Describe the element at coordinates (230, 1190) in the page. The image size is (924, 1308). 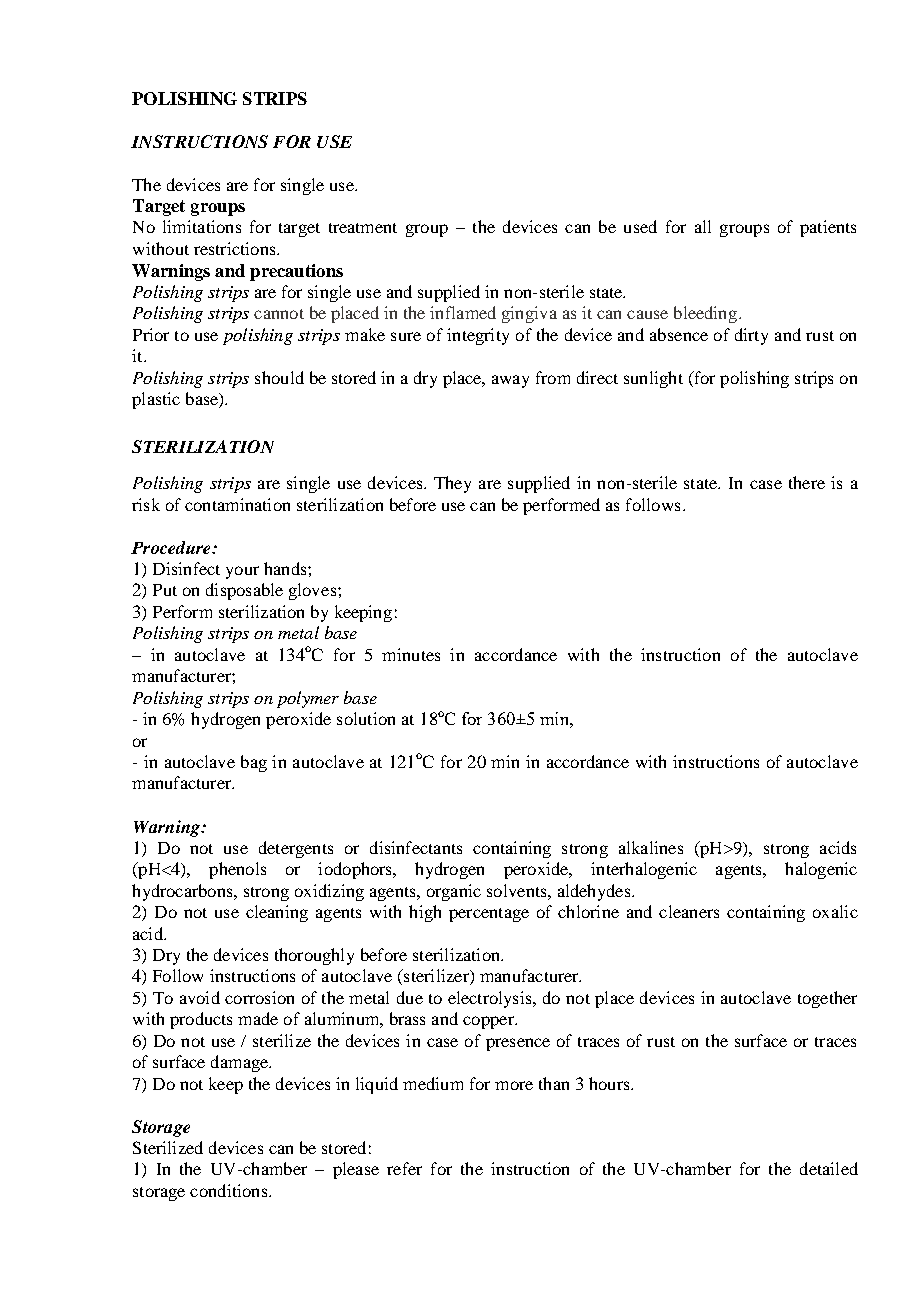
I see `conditions` at that location.
